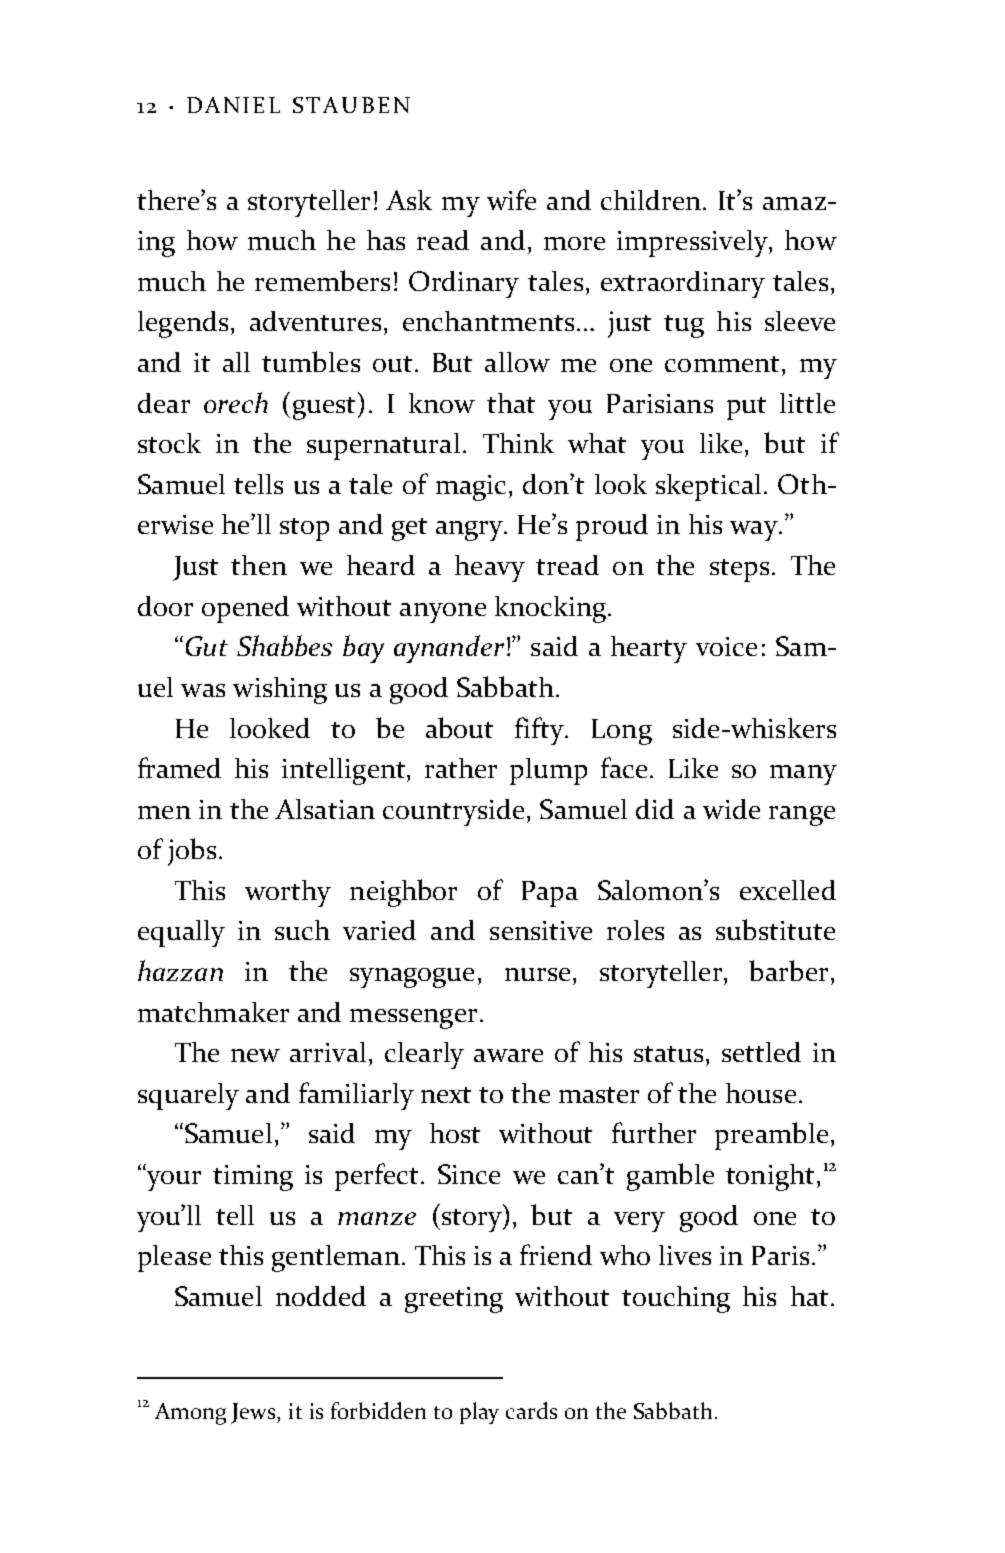  I want to click on sensitive, so click(541, 930).
